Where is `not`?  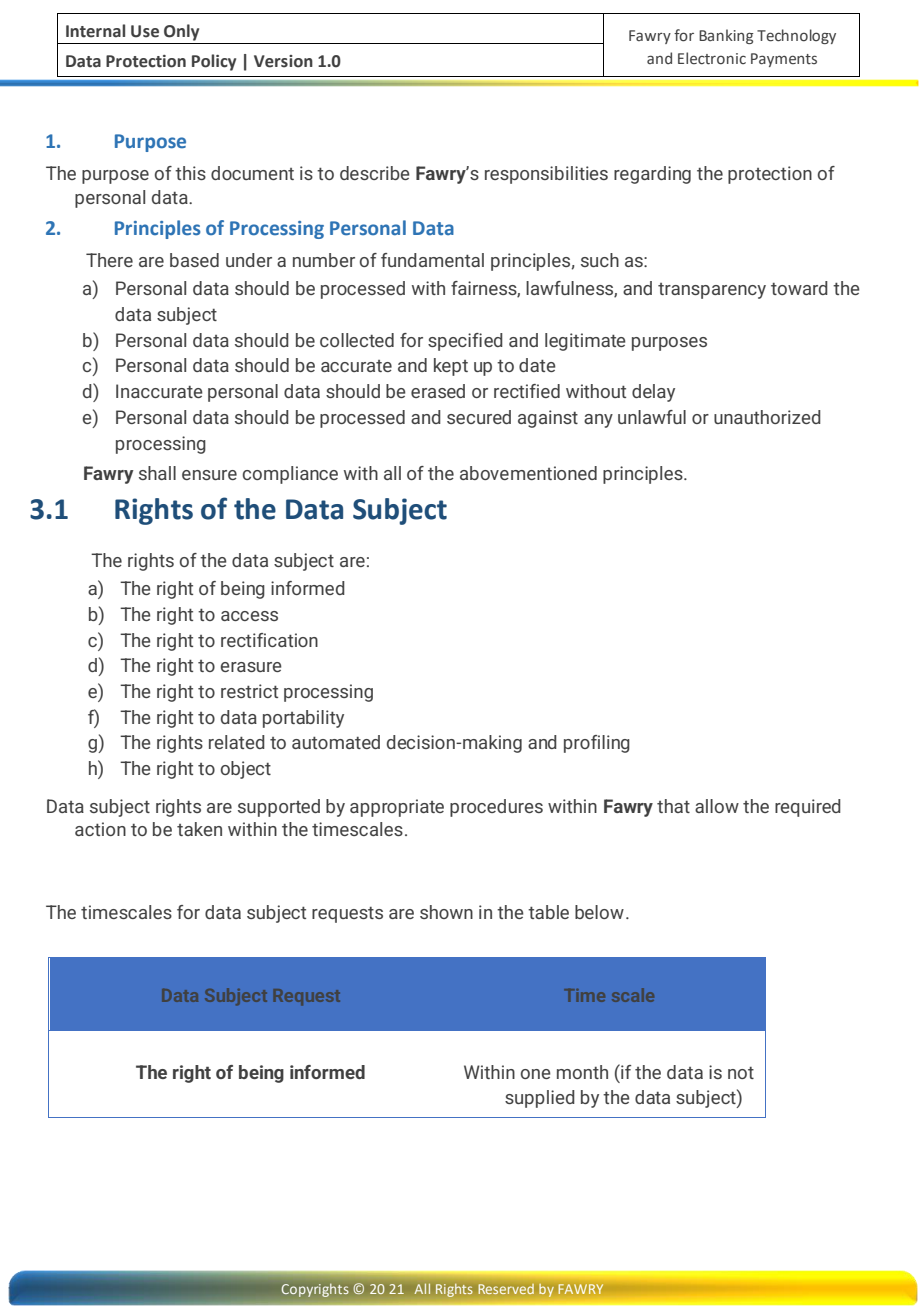 not is located at coordinates (741, 1073).
